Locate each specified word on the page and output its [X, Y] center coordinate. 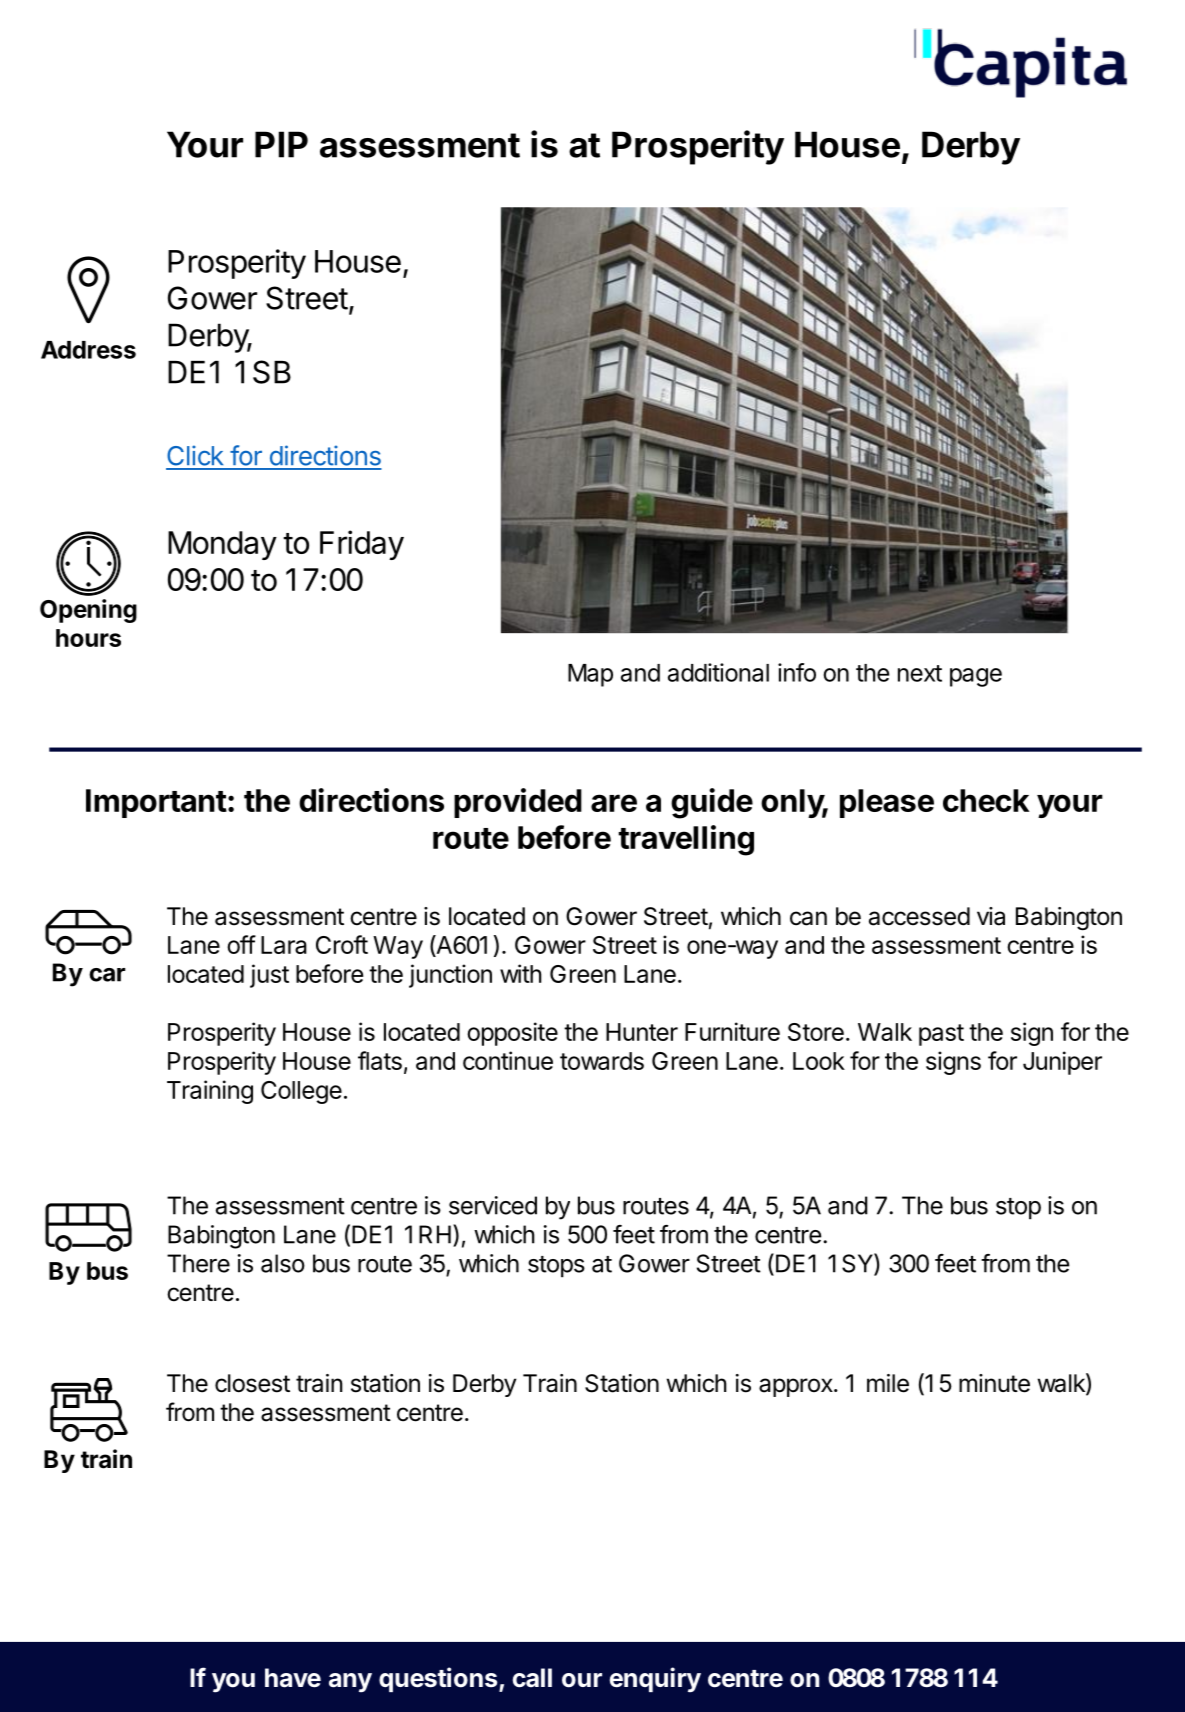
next [920, 673]
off [241, 944]
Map [590, 675]
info [797, 672]
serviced [493, 1205]
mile [888, 1383]
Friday [362, 545]
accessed [919, 916]
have [293, 1678]
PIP [281, 144]
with [521, 973]
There [198, 1263]
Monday [222, 545]
